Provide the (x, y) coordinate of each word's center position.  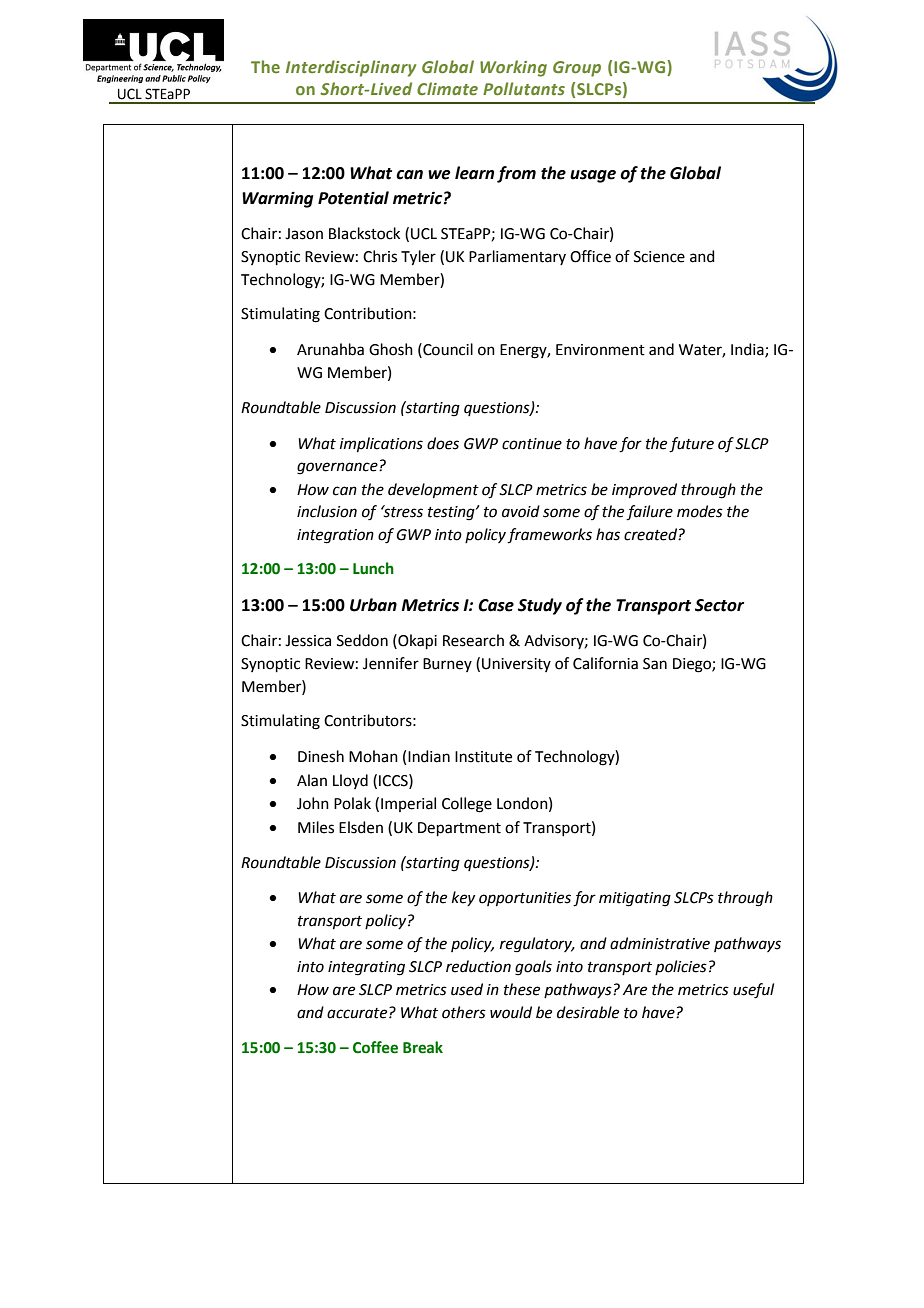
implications (381, 444)
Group (577, 69)
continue (532, 444)
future (691, 445)
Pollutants (524, 88)
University (516, 665)
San (655, 664)
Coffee (375, 1047)
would (511, 1012)
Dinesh (321, 756)
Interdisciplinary (351, 68)
